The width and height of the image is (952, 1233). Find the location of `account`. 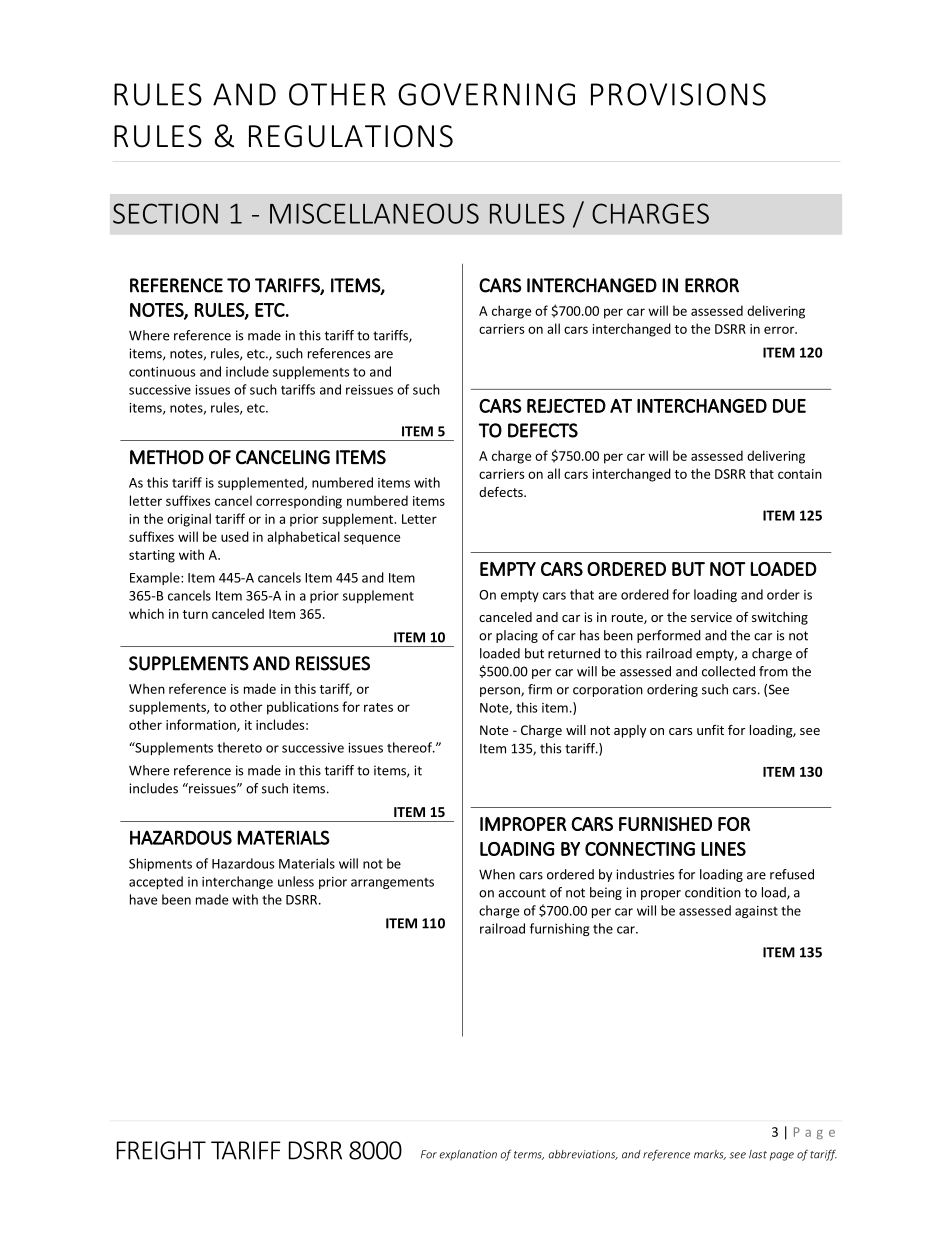

account is located at coordinates (522, 893).
